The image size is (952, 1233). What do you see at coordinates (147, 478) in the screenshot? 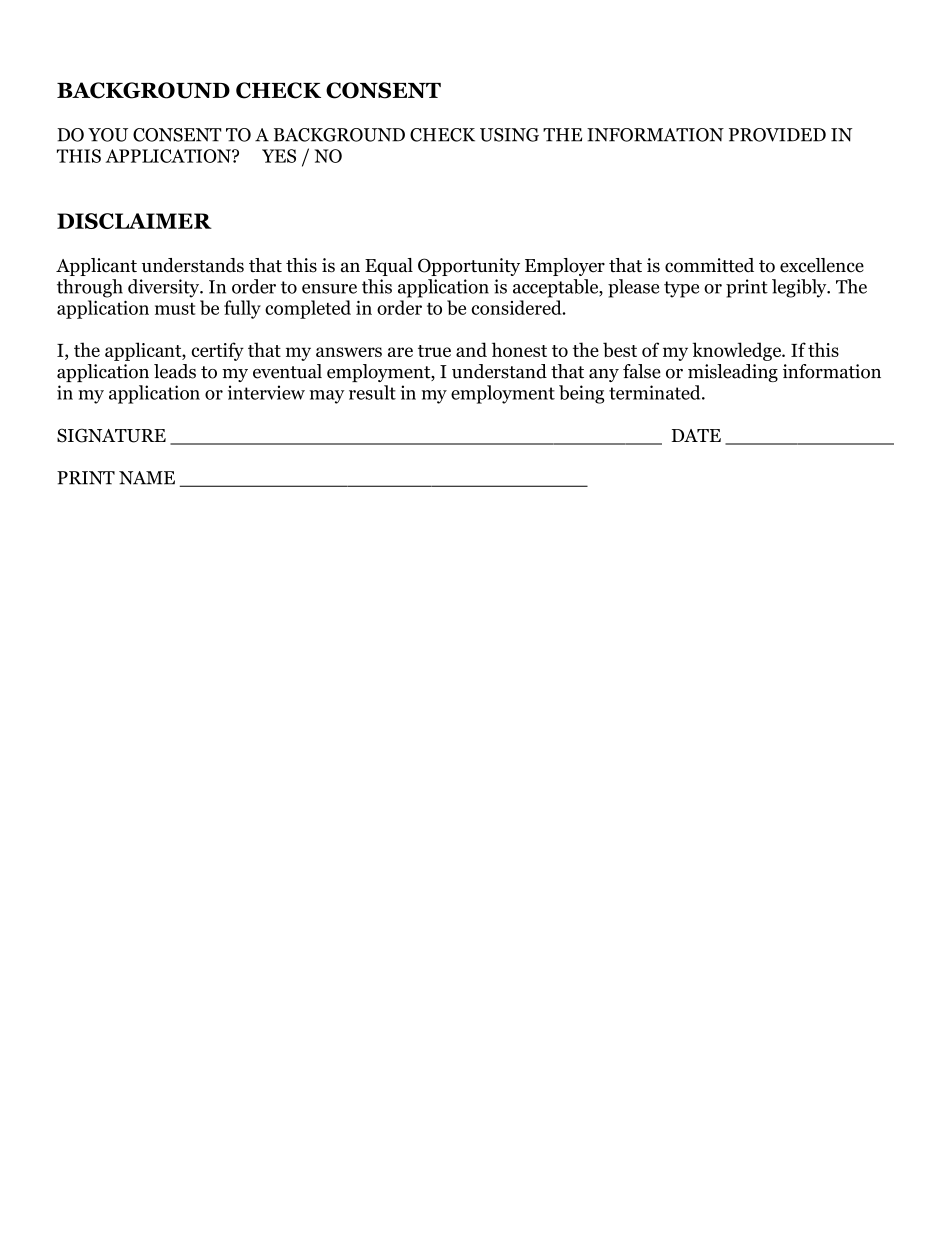
I see `NAME` at bounding box center [147, 478].
